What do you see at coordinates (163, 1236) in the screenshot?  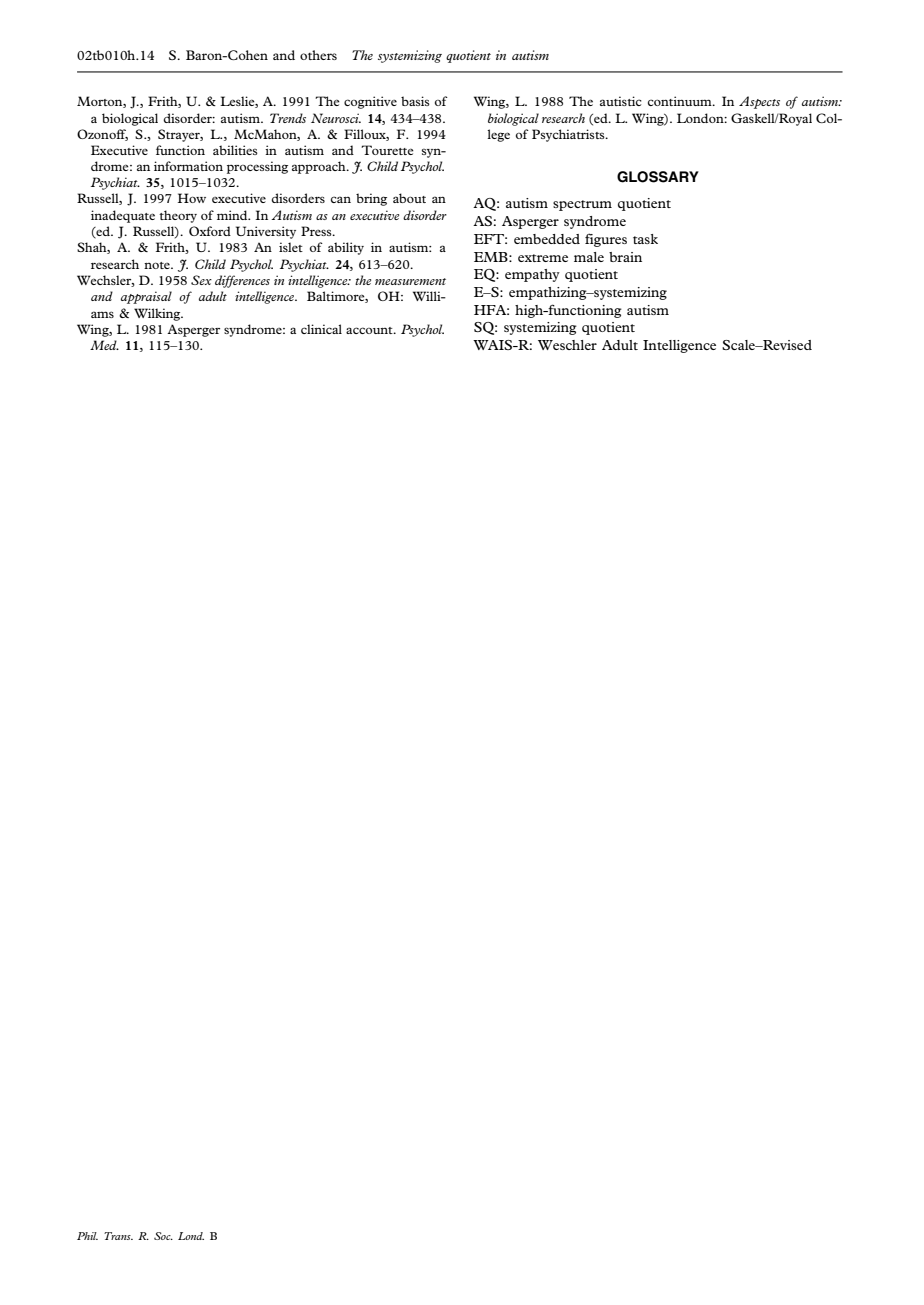 I see `Soc` at bounding box center [163, 1236].
